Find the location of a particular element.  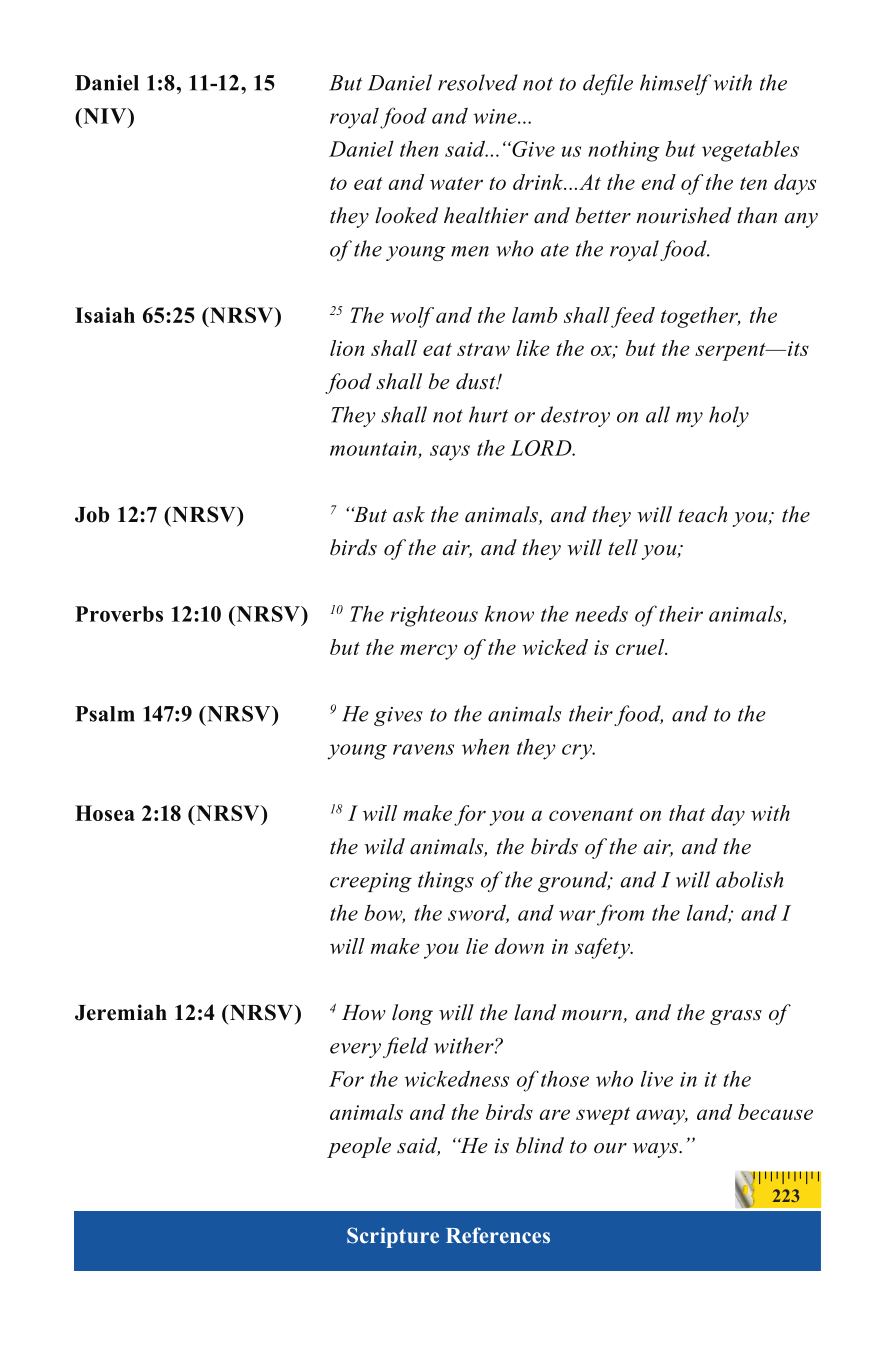

mercy is located at coordinates (428, 652).
